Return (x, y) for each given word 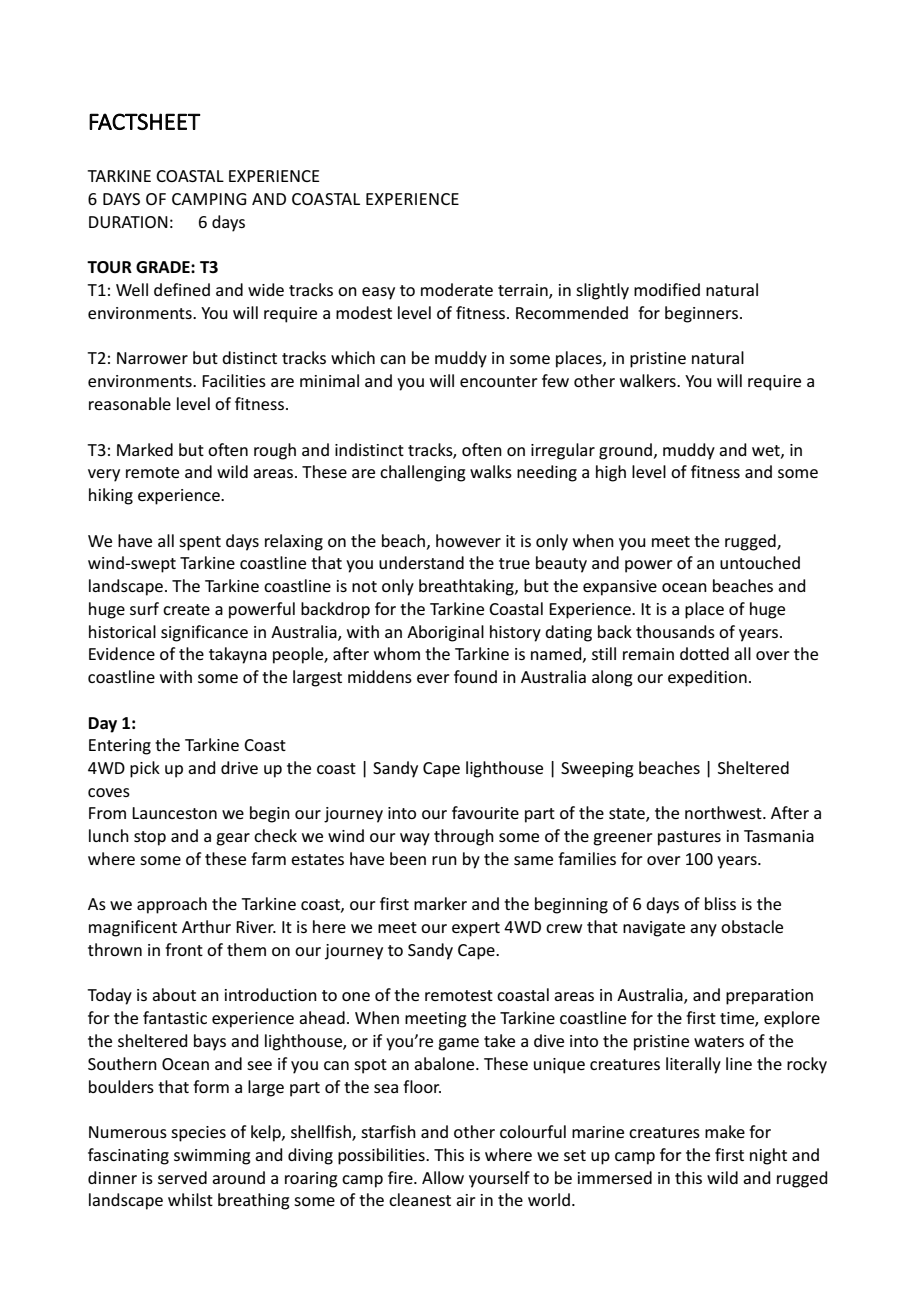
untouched (760, 562)
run (444, 860)
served (182, 1177)
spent (200, 543)
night (768, 1156)
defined (182, 289)
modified (667, 289)
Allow (443, 1177)
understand (421, 562)
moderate (457, 289)
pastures (689, 838)
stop (150, 838)
